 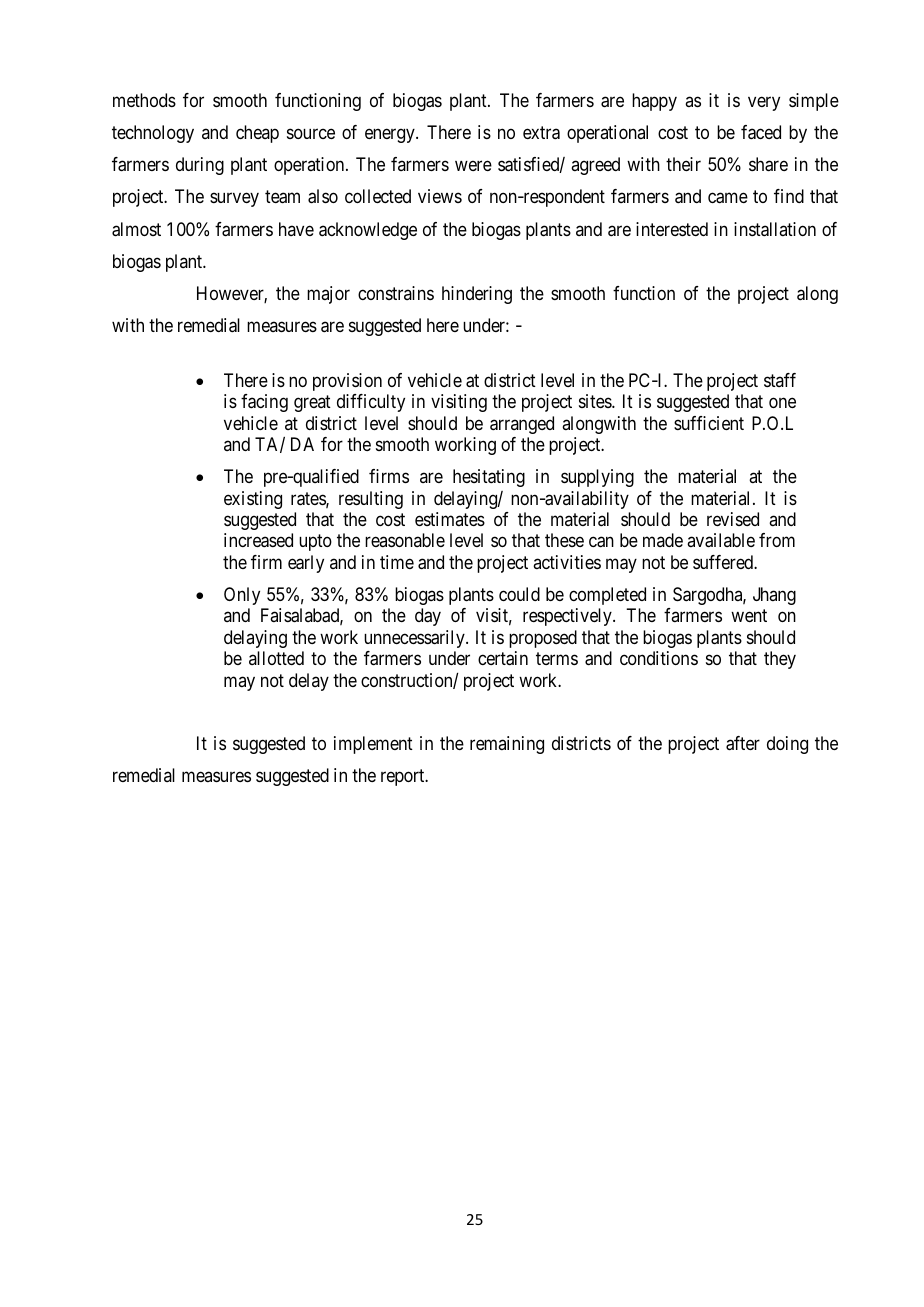 I want to click on went, so click(x=749, y=616).
